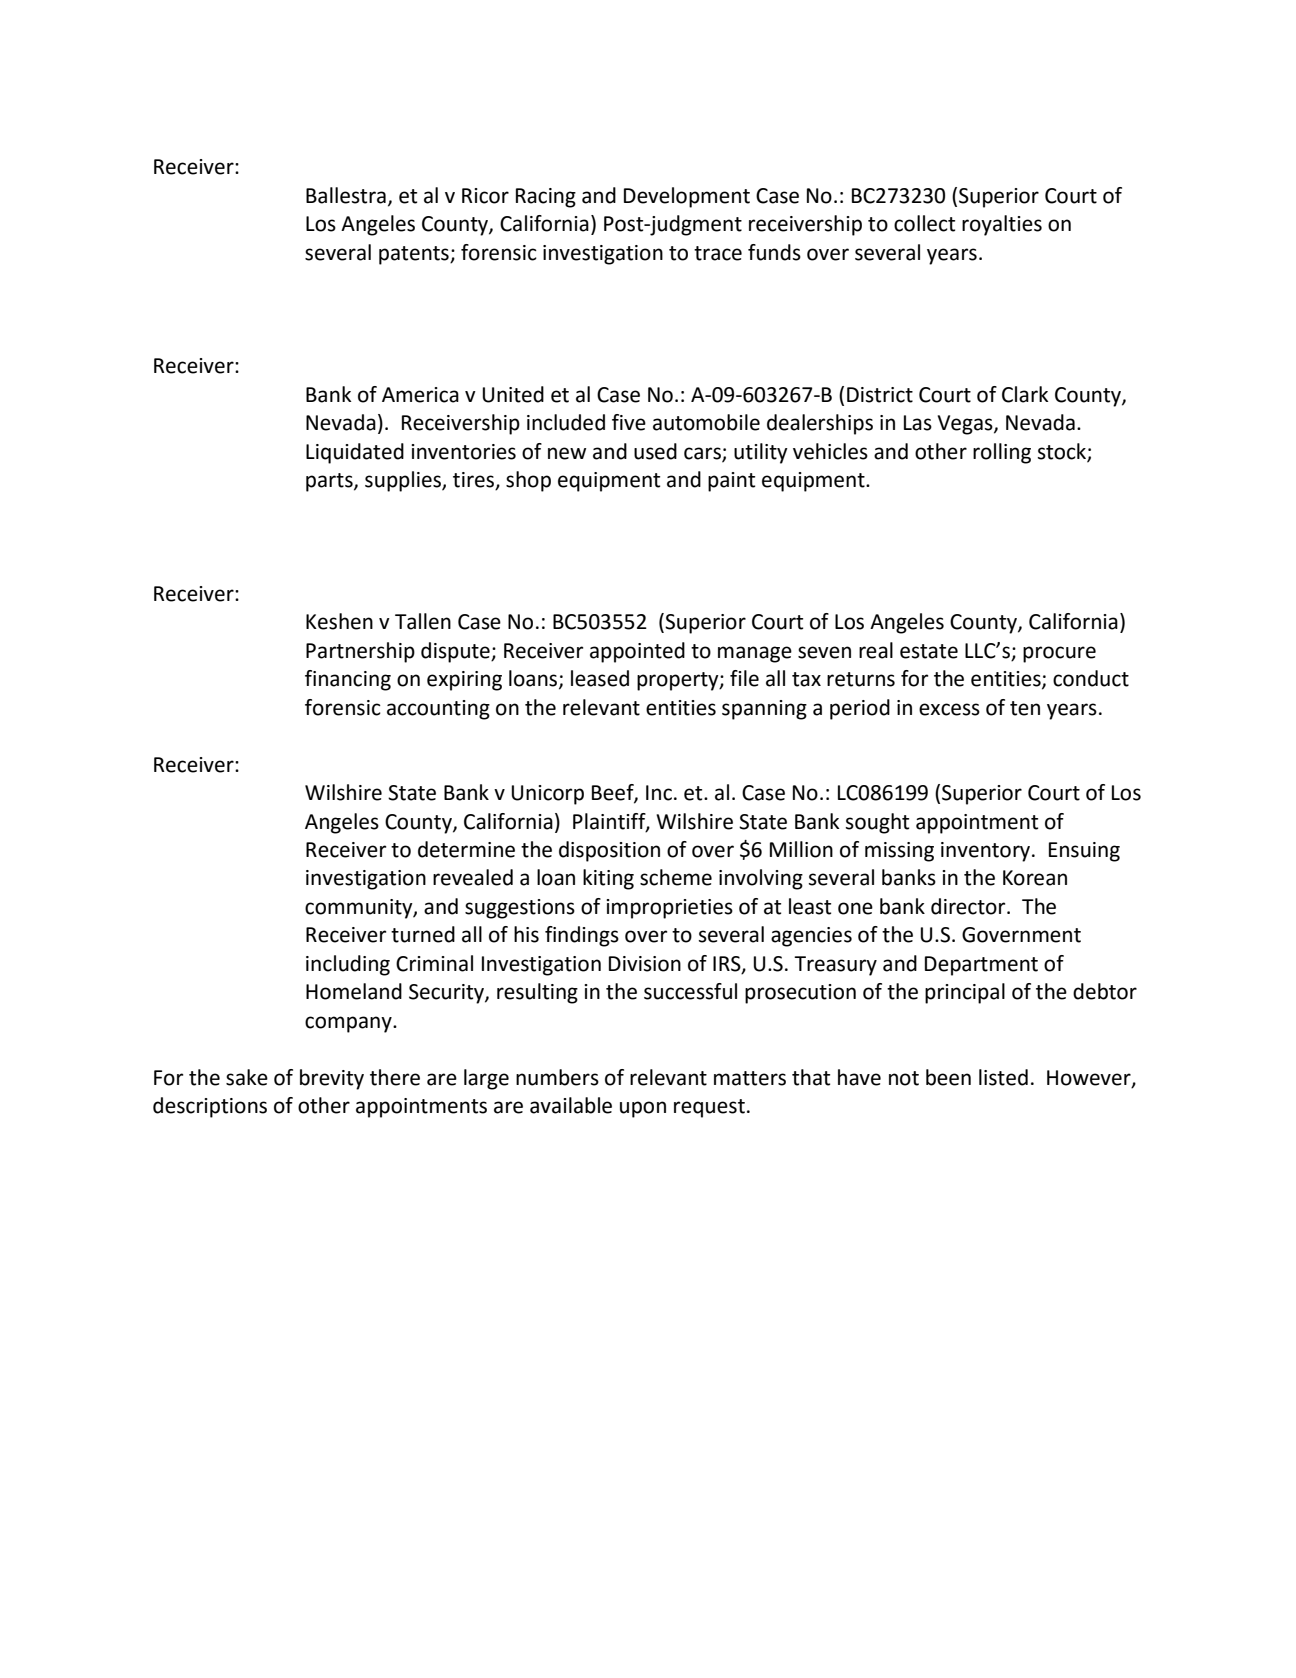 The image size is (1296, 1678). I want to click on brevity, so click(332, 1079).
